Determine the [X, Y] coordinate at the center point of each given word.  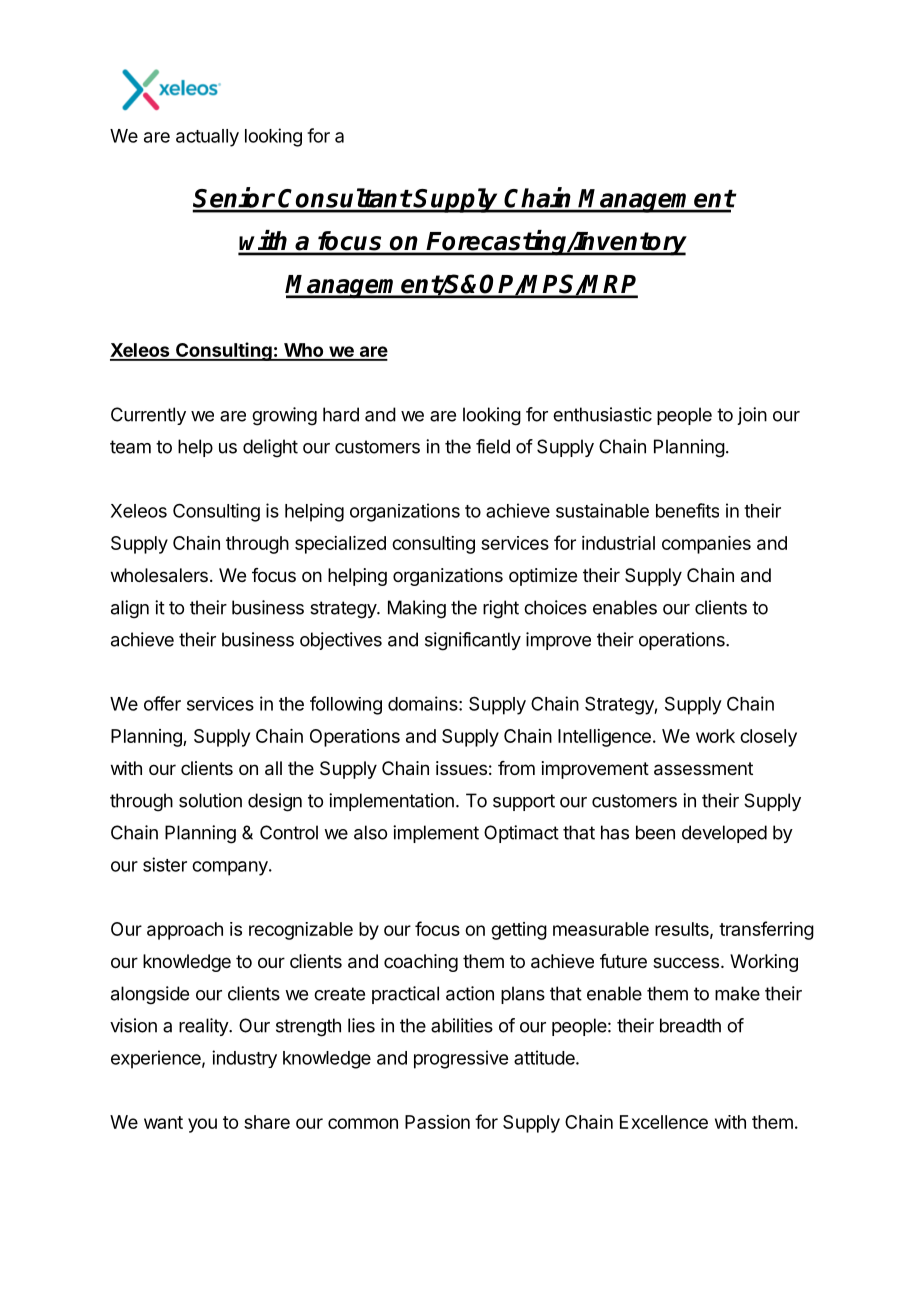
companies [706, 545]
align [130, 609]
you [202, 1125]
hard [341, 414]
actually [207, 138]
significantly [473, 641]
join [752, 416]
